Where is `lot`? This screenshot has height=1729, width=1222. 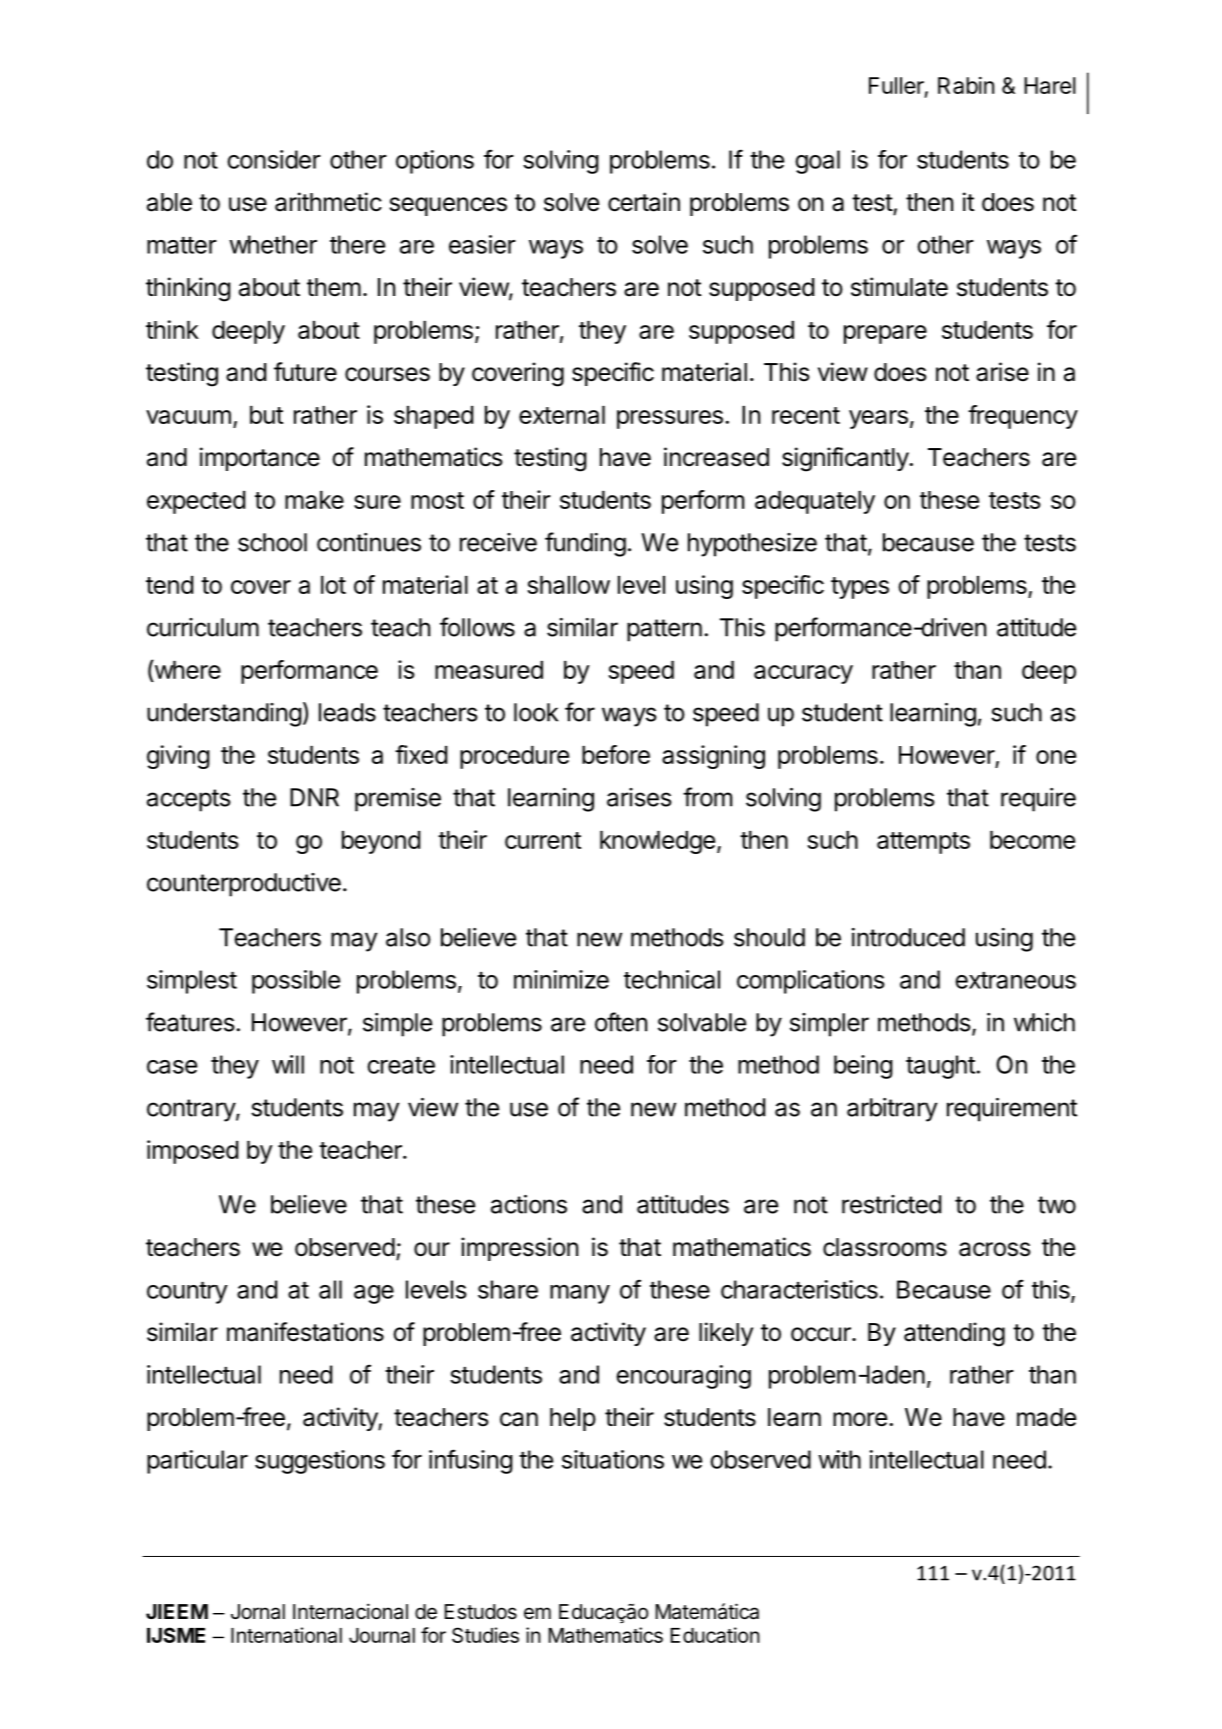
lot is located at coordinates (333, 585).
